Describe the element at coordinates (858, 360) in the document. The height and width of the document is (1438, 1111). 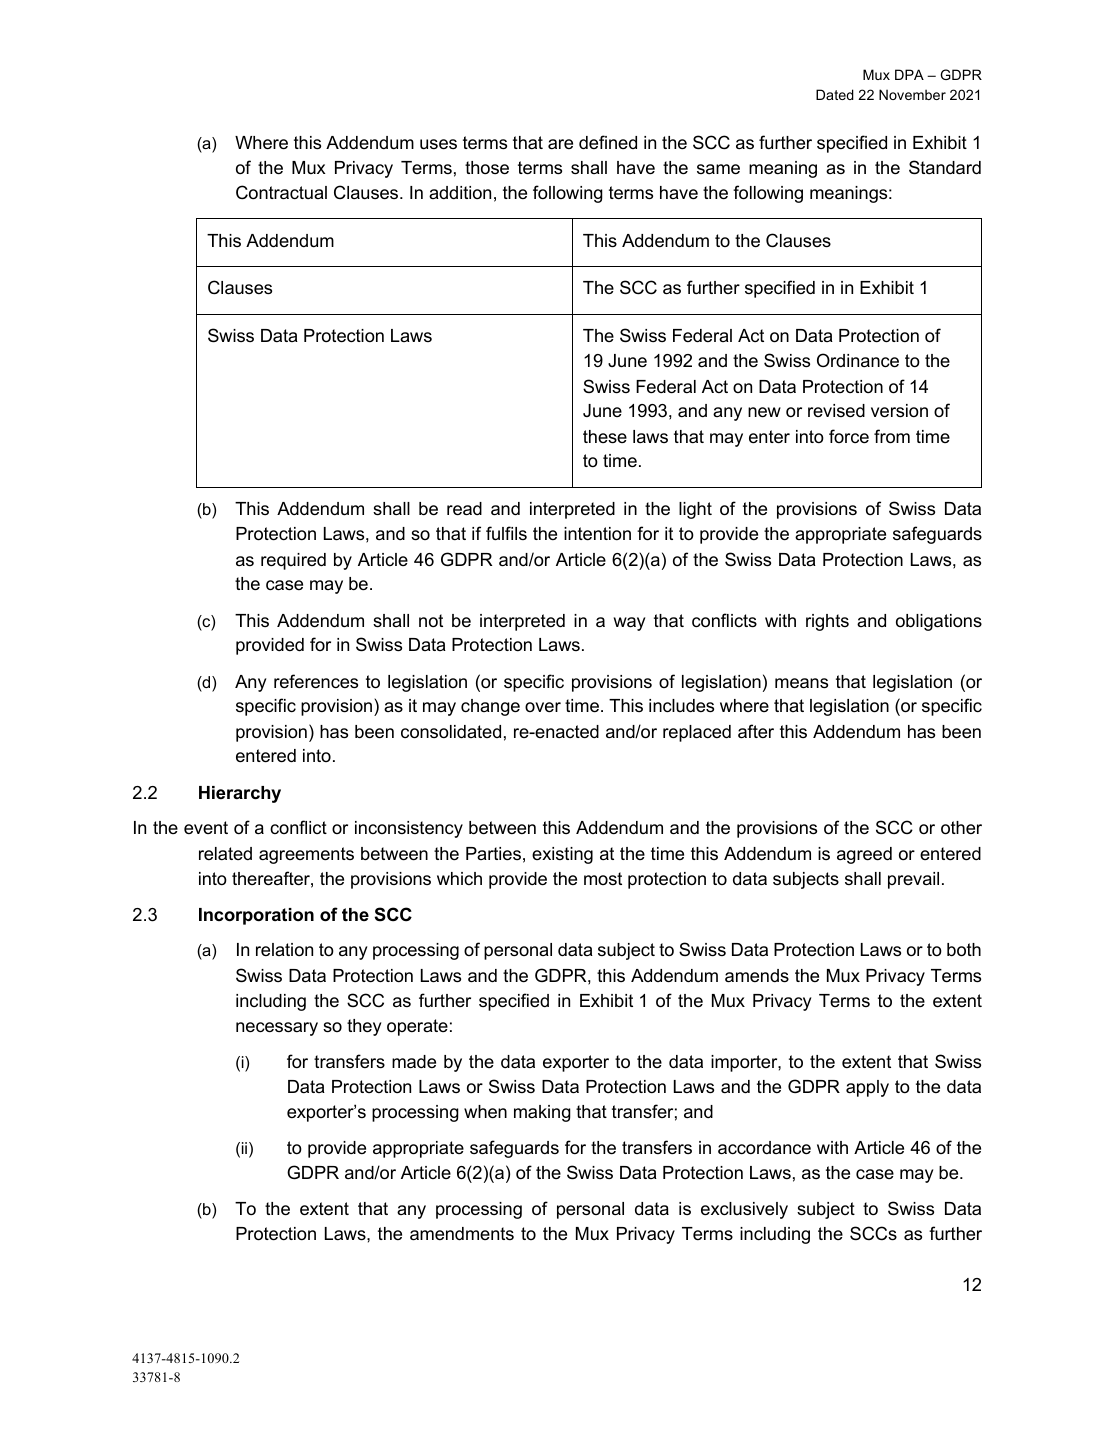
I see `Ordinance` at that location.
